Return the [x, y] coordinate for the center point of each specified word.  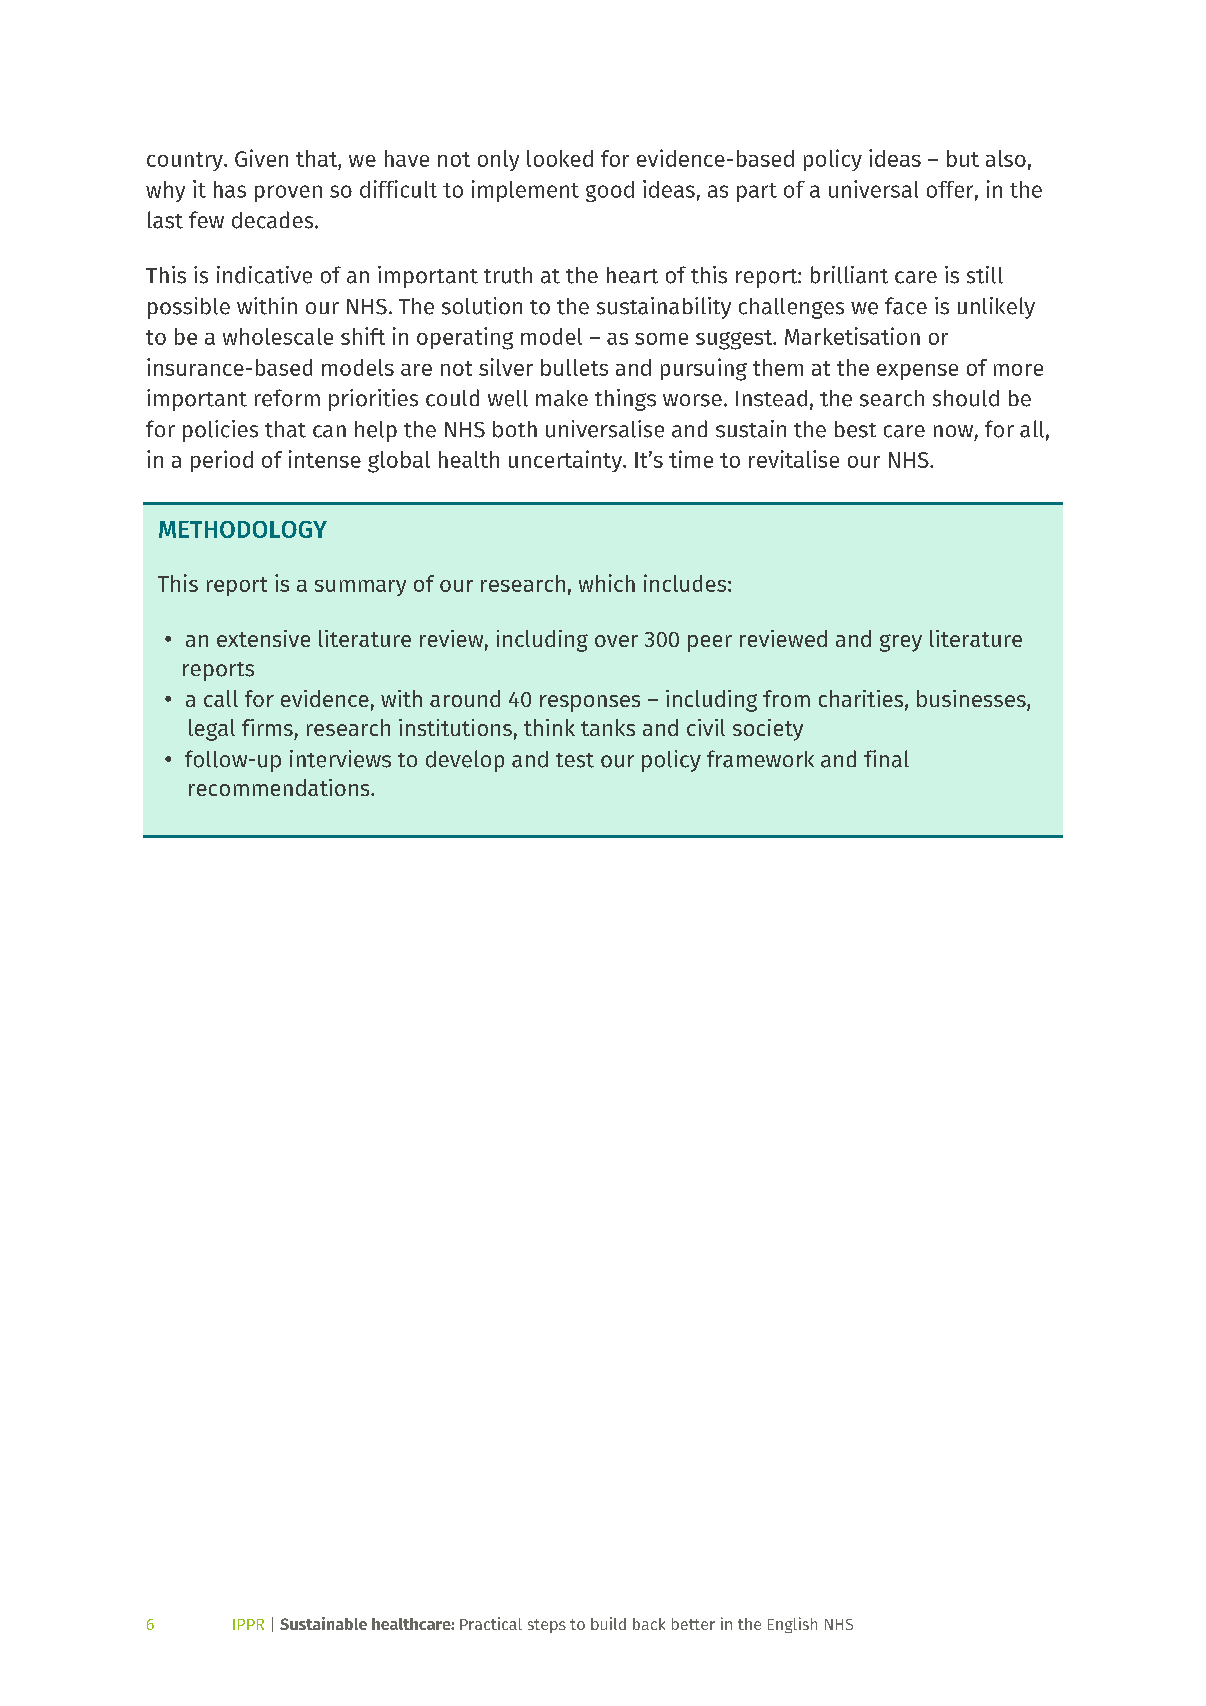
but [963, 158]
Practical [491, 1623]
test [575, 760]
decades [274, 220]
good [610, 191]
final [886, 759]
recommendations [280, 787]
